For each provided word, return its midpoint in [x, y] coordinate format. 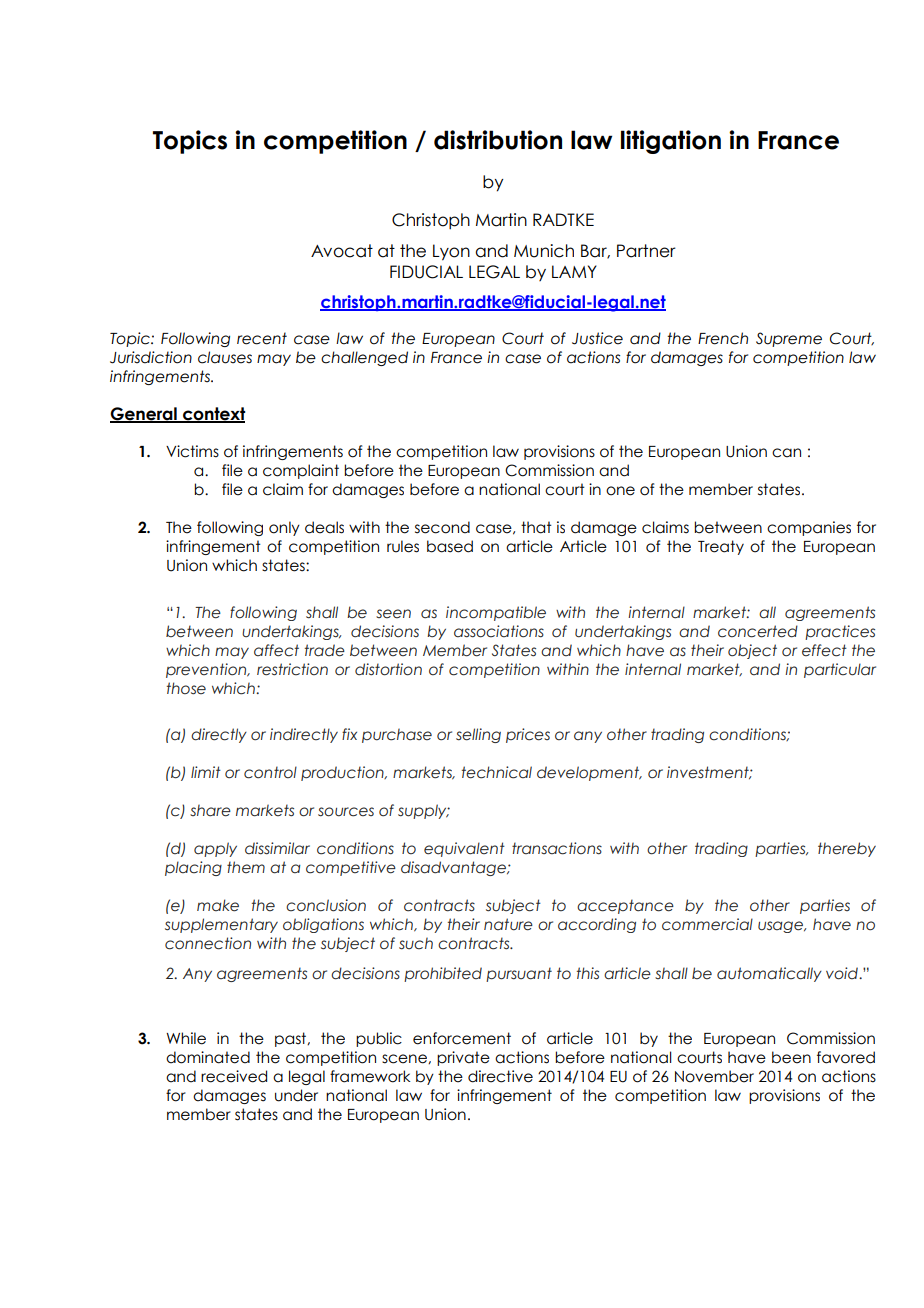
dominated [208, 1057]
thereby [847, 849]
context [213, 415]
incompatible [496, 613]
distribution [498, 140]
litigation [671, 142]
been [791, 1057]
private [463, 1058]
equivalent [464, 849]
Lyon [451, 252]
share [210, 811]
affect [276, 650]
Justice [597, 338]
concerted [758, 631]
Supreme [789, 339]
